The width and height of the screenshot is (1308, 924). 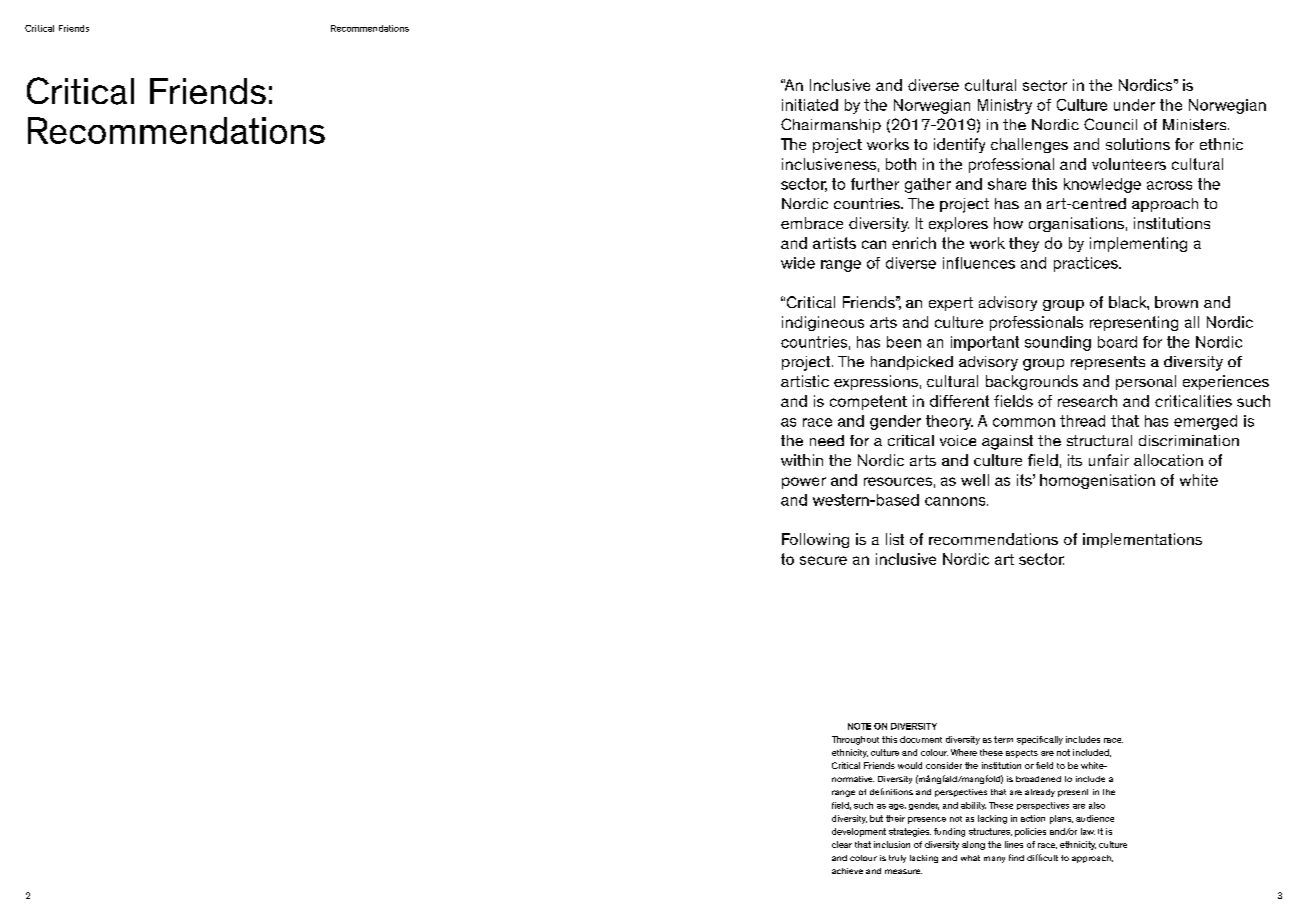 What do you see at coordinates (810, 105) in the screenshot?
I see `initiated` at bounding box center [810, 105].
